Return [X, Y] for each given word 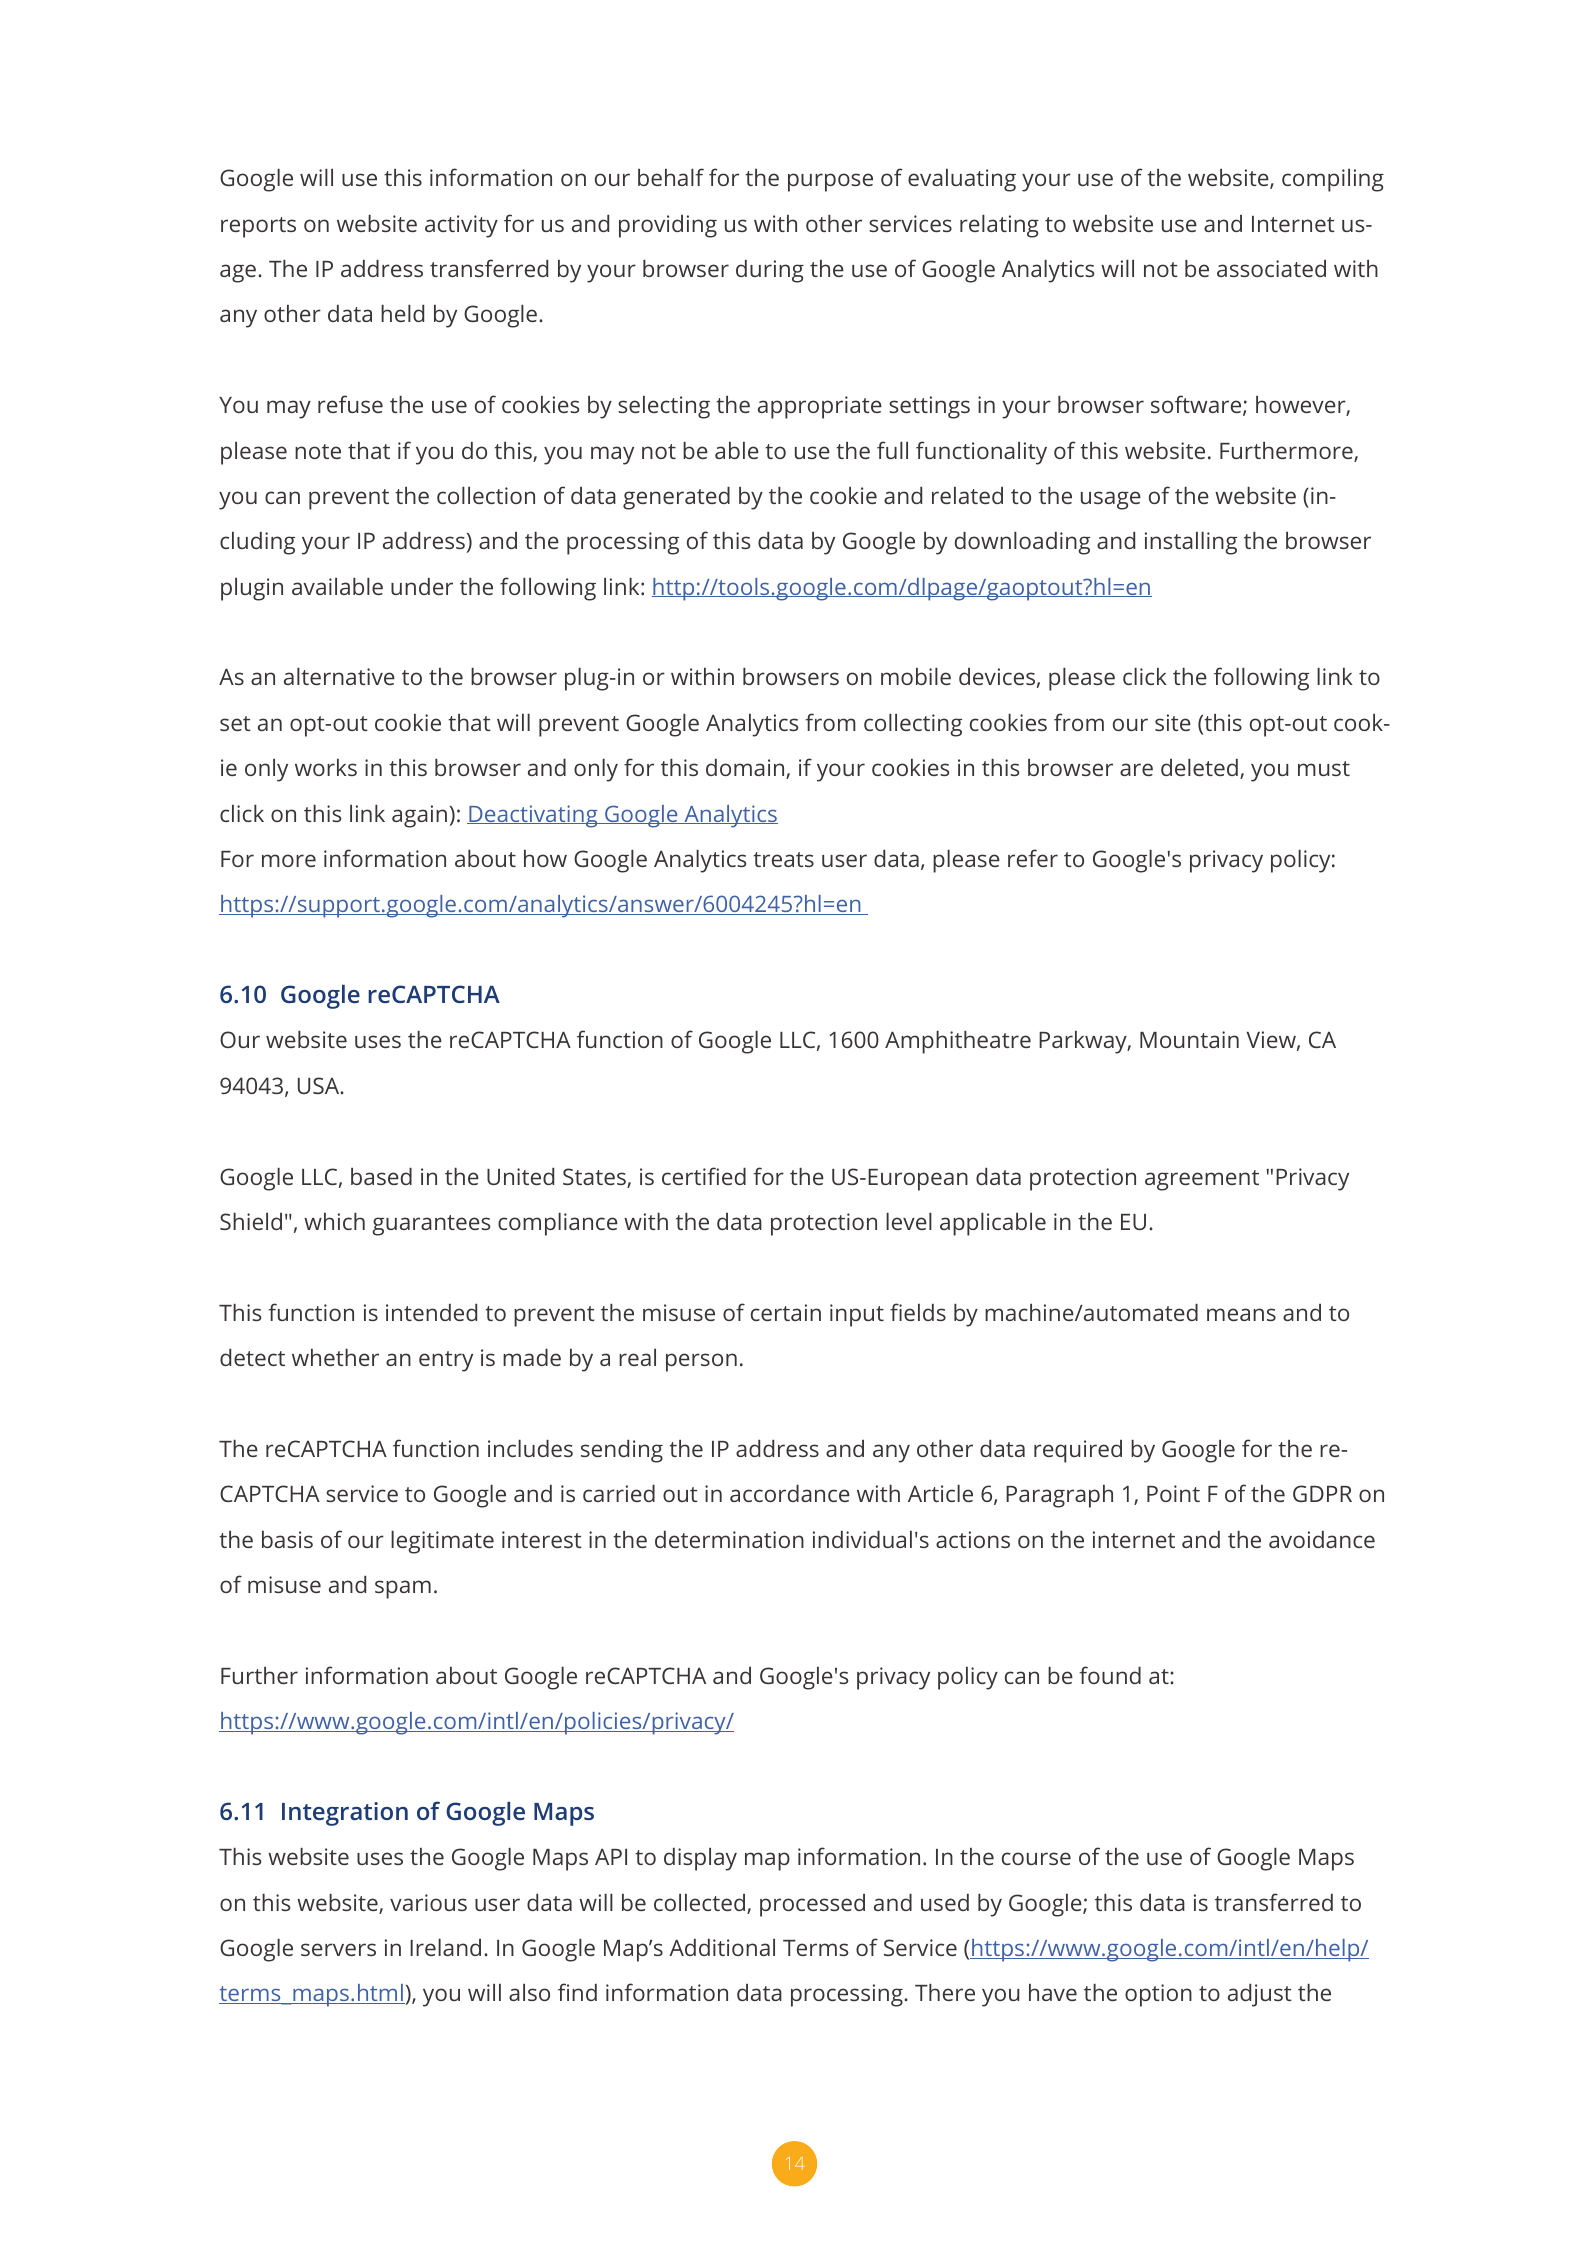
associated [1271, 268]
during [770, 271]
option [1158, 1995]
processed [812, 1905]
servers [338, 1949]
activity [461, 226]
